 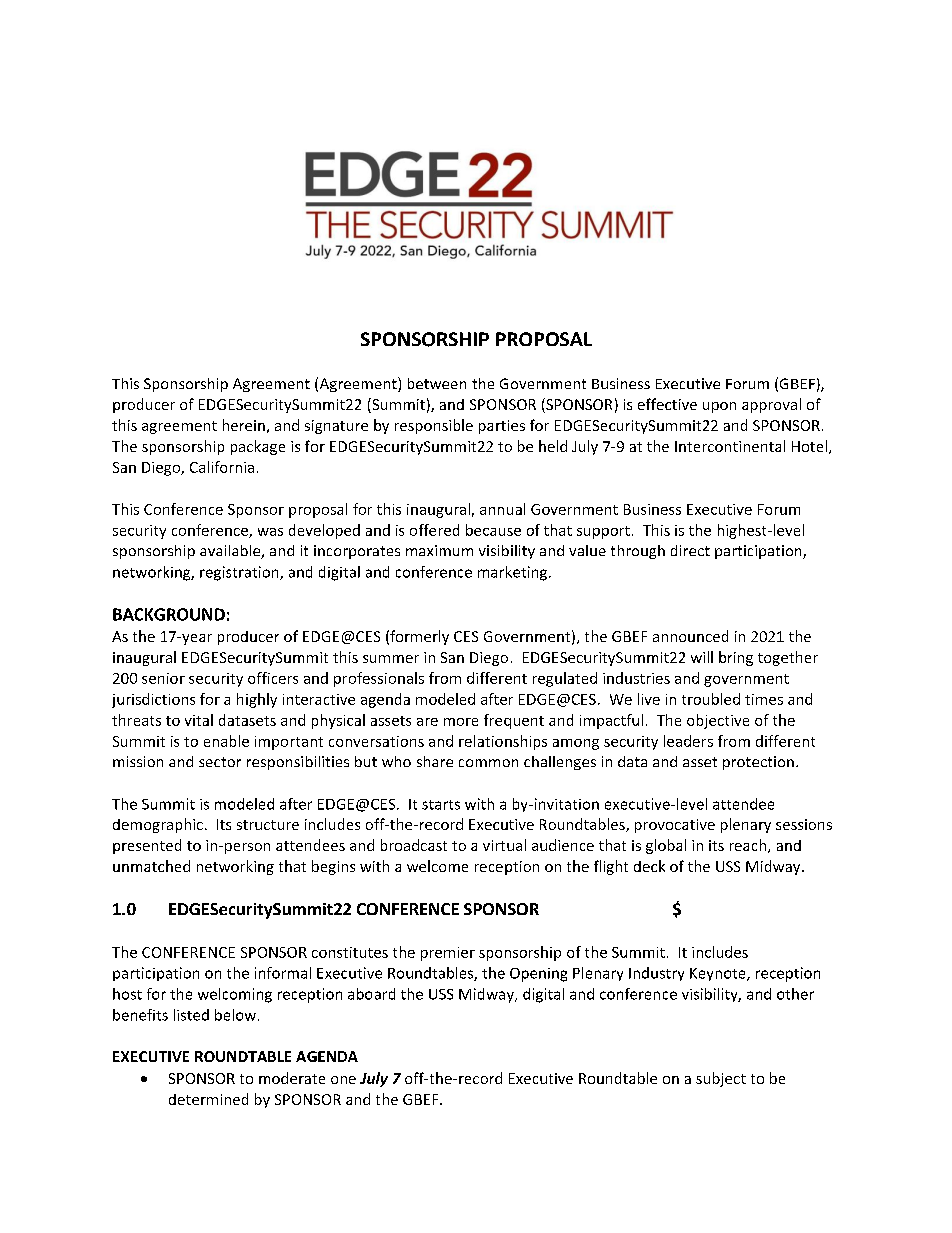 I want to click on herein, so click(x=244, y=425).
